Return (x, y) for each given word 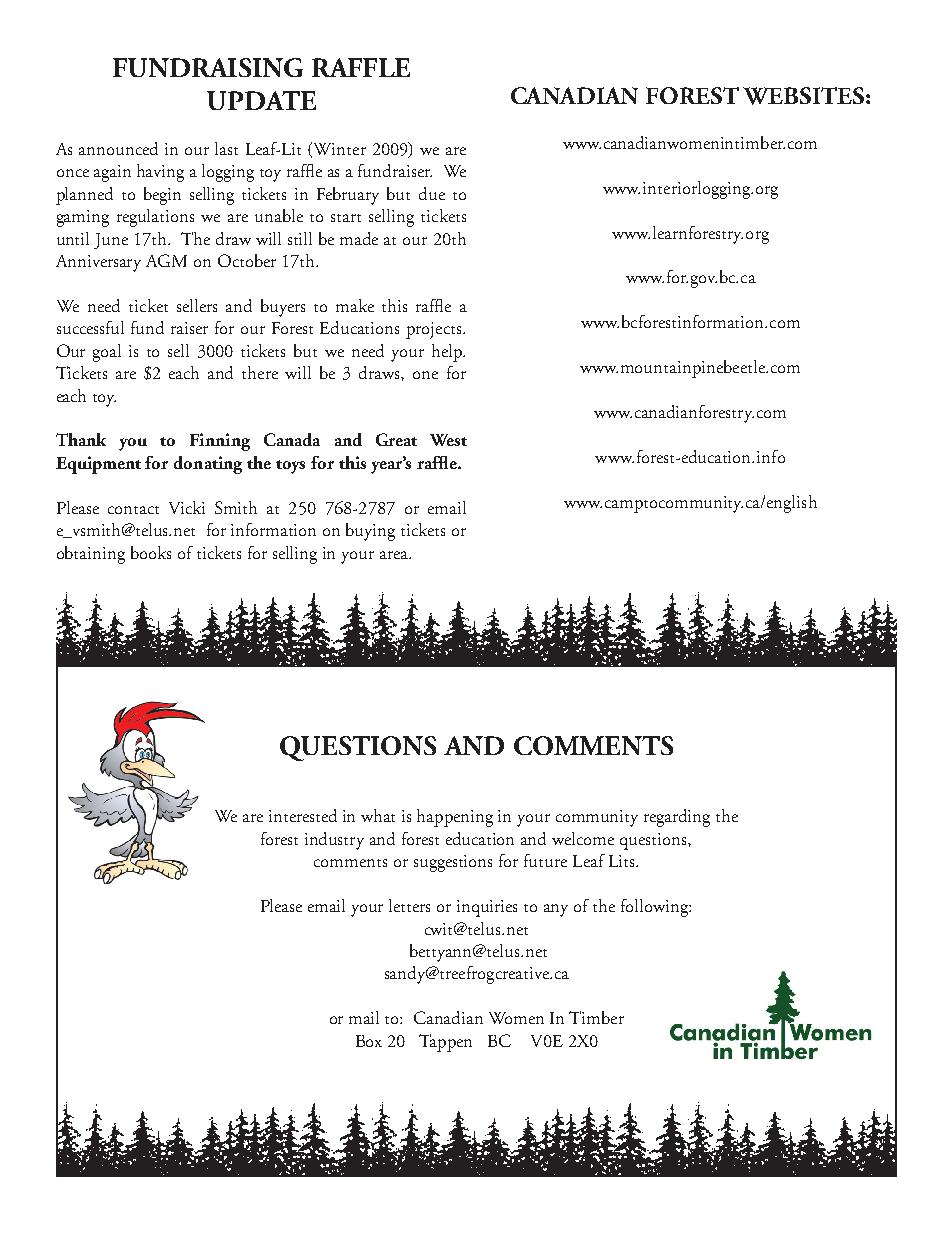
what (378, 815)
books (151, 552)
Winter (340, 149)
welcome (583, 838)
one (425, 375)
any (556, 910)
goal (107, 353)
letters (409, 905)
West (448, 440)
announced (118, 148)
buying (370, 532)
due (432, 193)
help (448, 353)
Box (369, 1041)
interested (303, 815)
